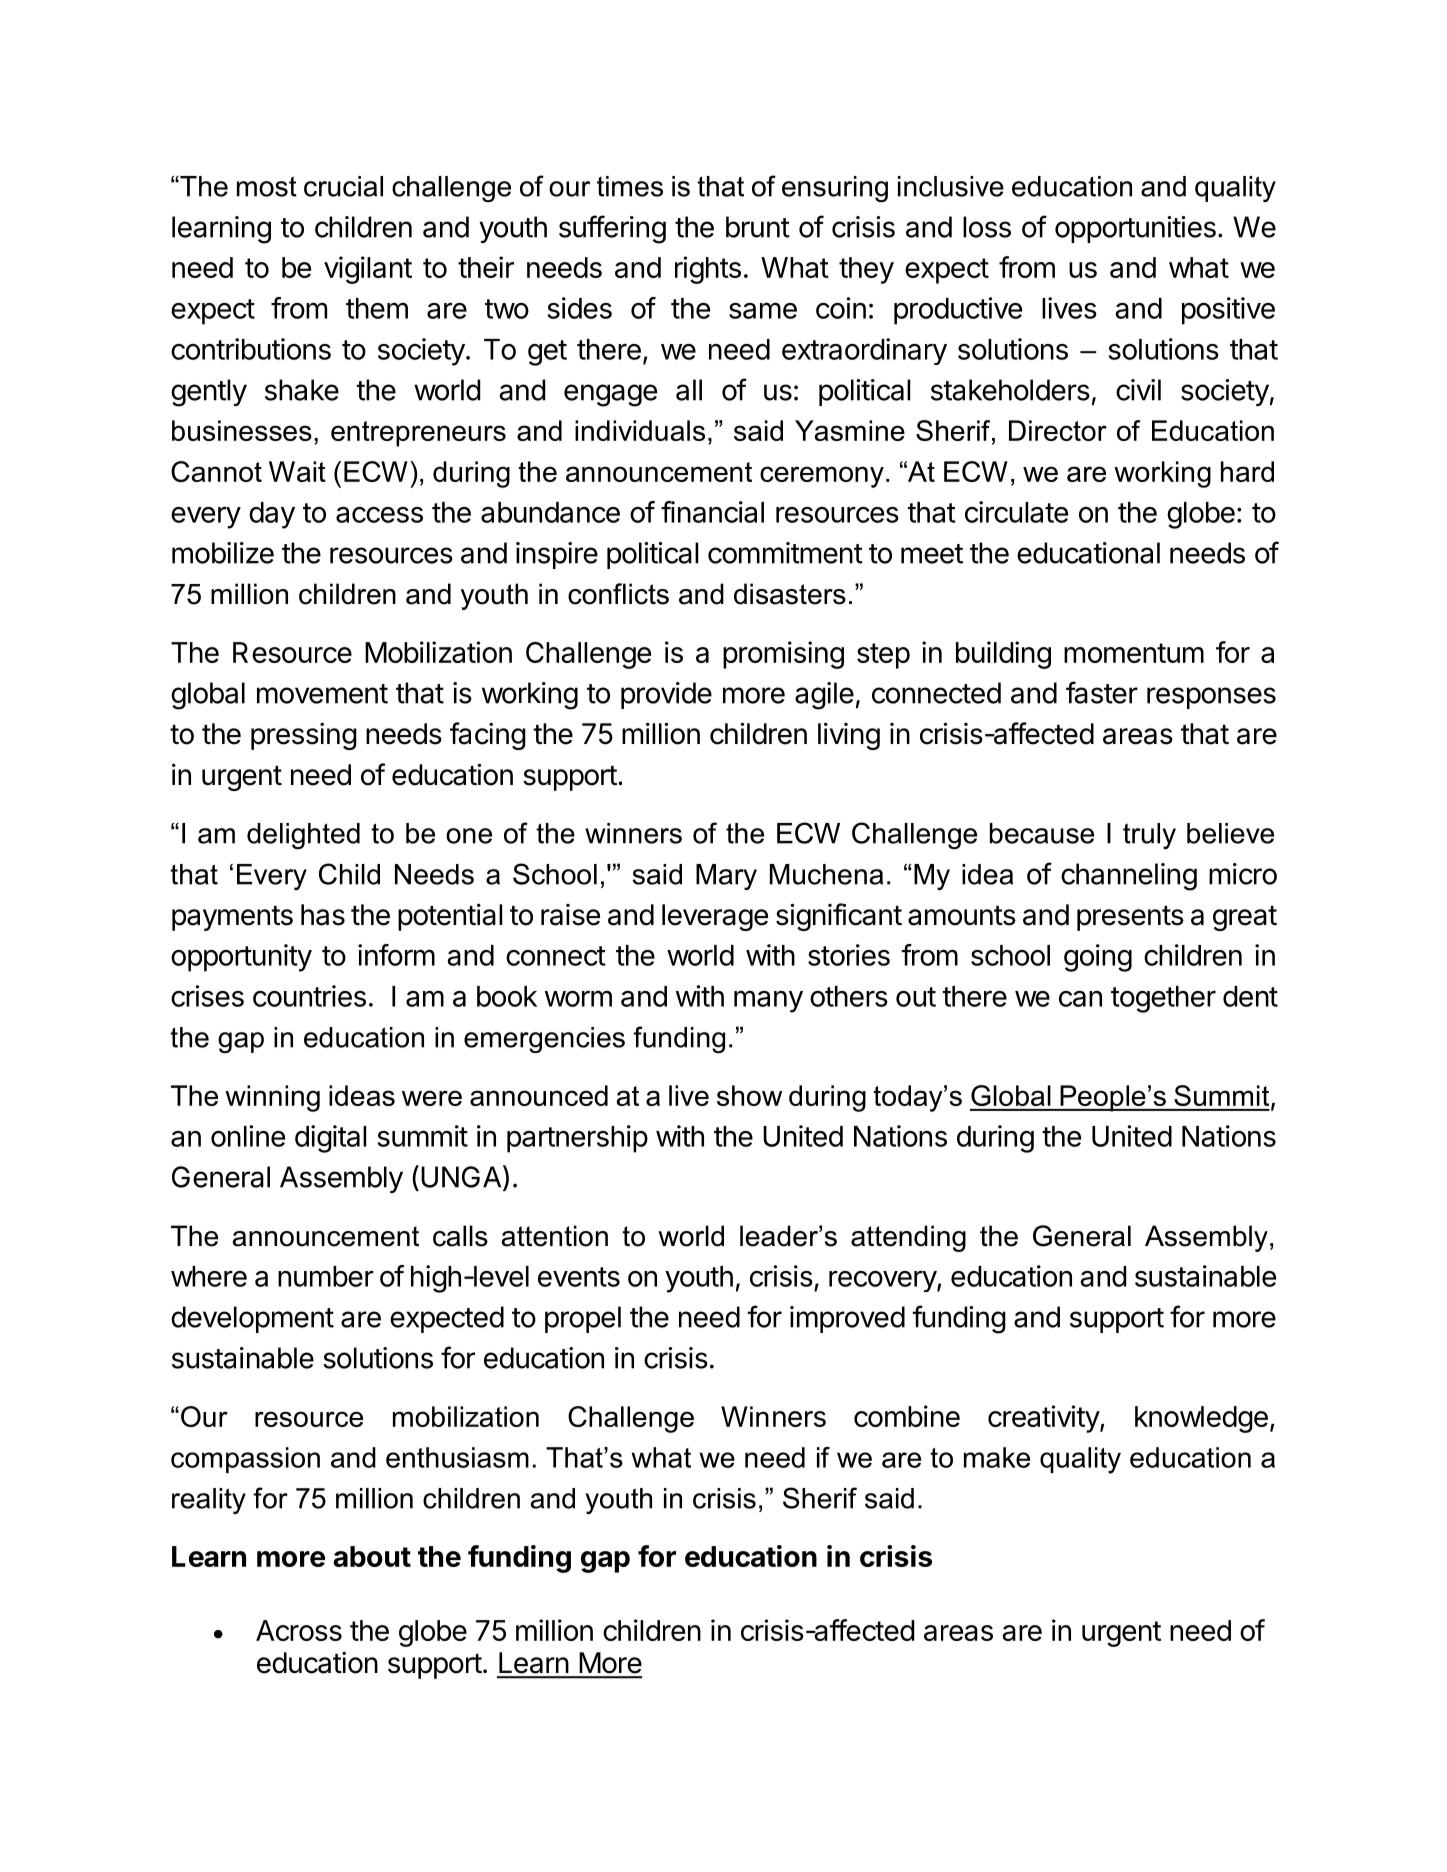 This screenshot has width=1447, height=1872. Describe the element at coordinates (343, 186) in the screenshot. I see `crucial` at that location.
